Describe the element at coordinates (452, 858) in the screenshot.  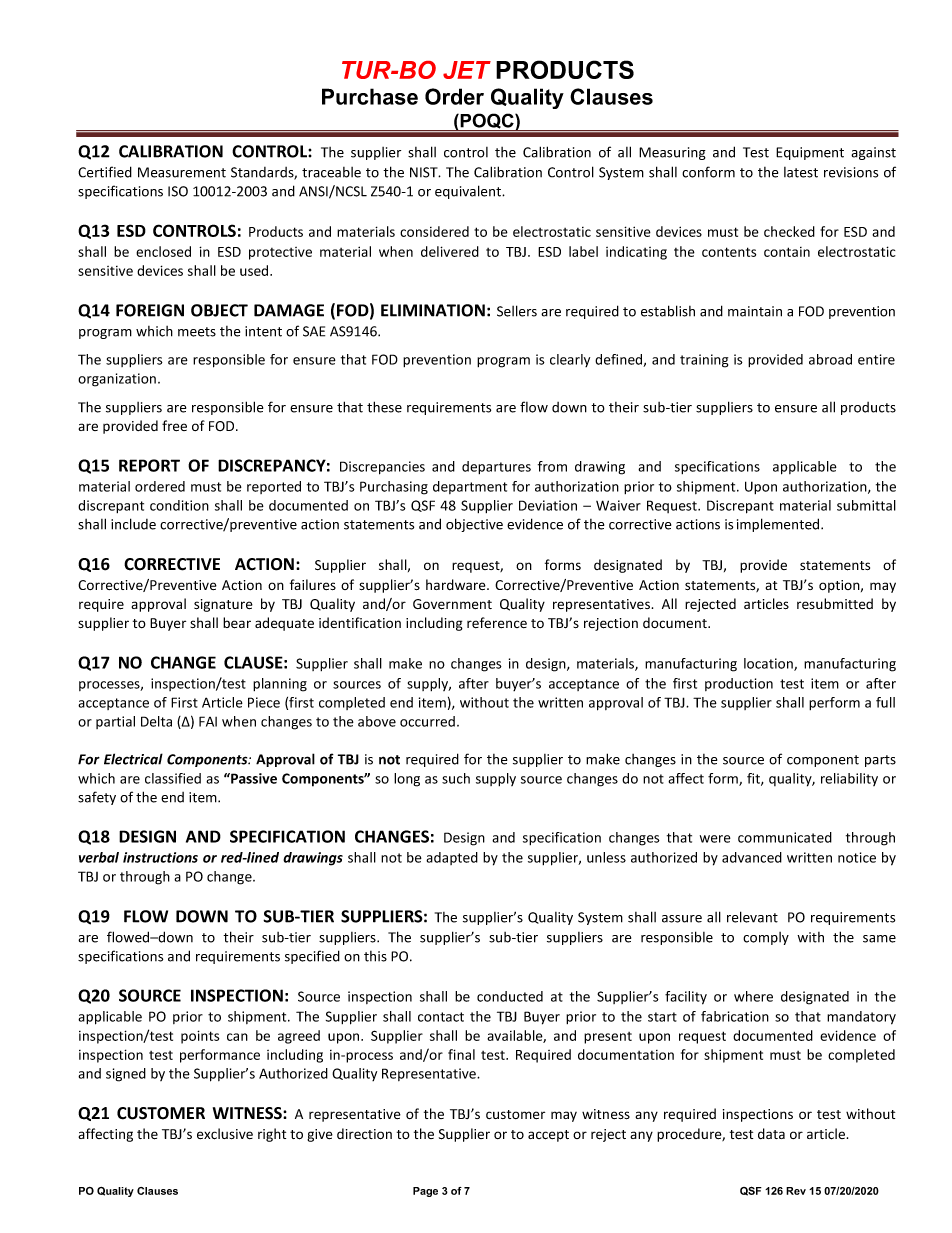
I see `adapted` at that location.
